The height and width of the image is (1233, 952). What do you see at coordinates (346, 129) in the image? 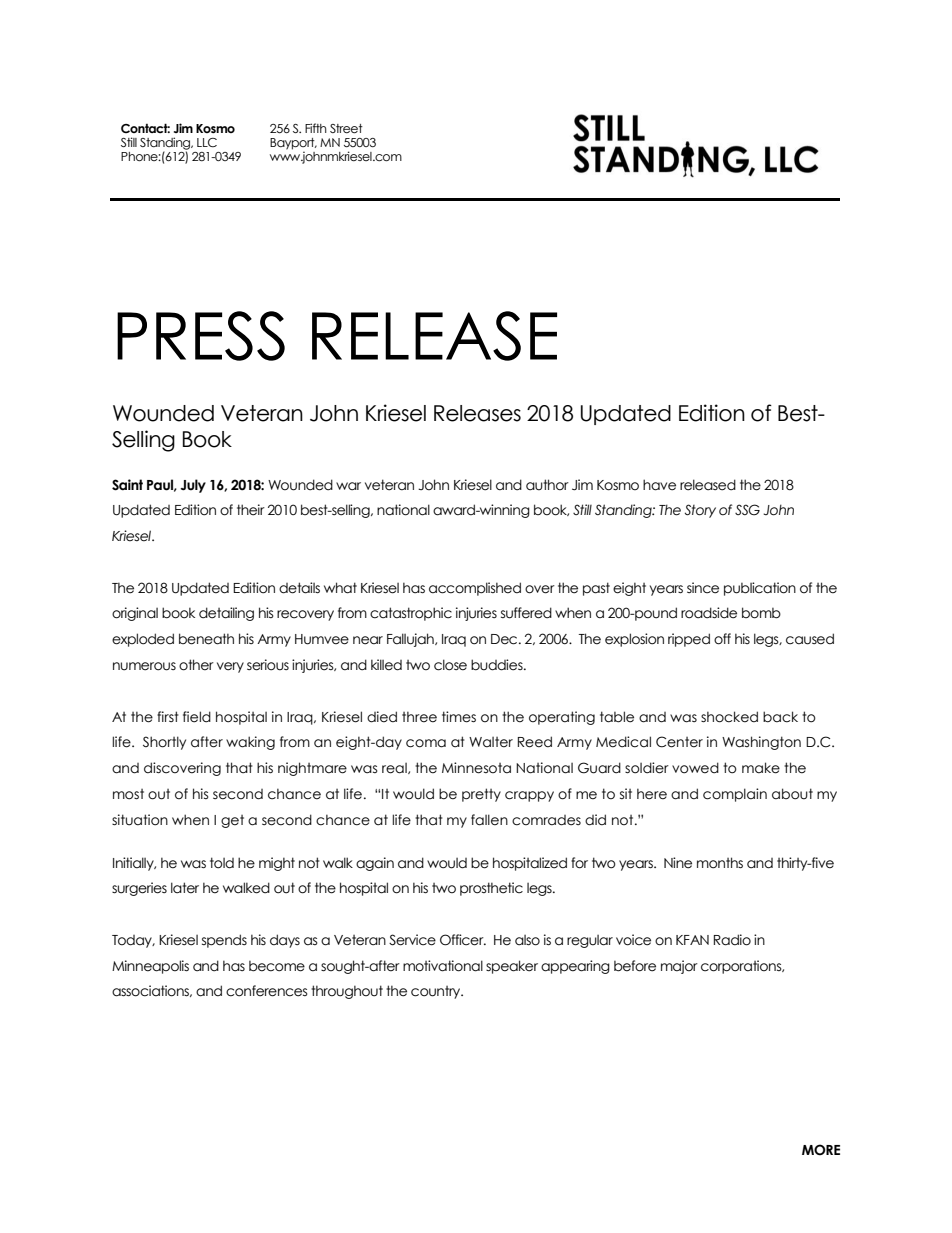
I see `Street` at bounding box center [346, 129].
